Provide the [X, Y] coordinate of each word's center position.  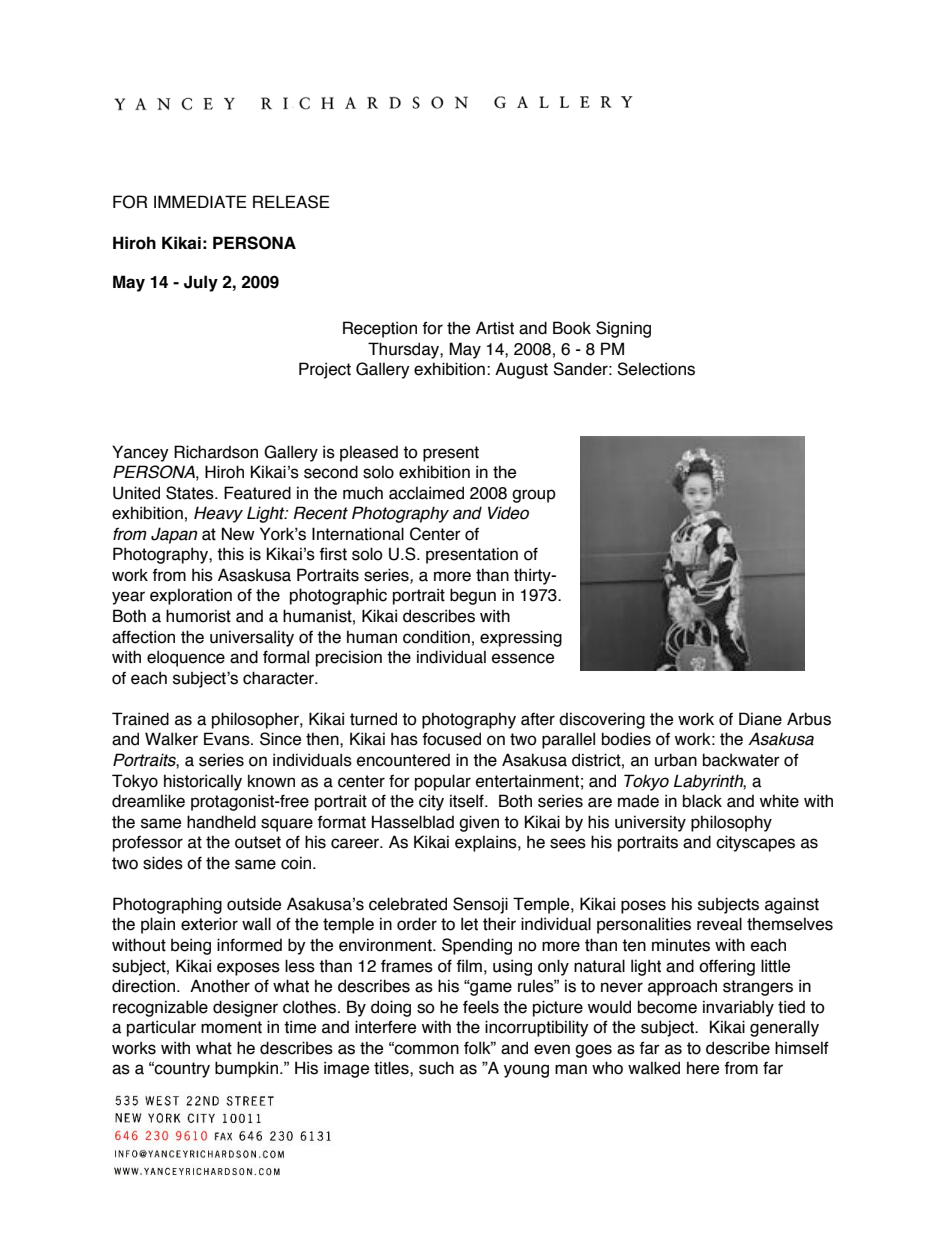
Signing [623, 329]
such [436, 1068]
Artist [495, 328]
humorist [198, 616]
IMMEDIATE [200, 201]
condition [436, 637]
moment [231, 1027]
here [703, 1068]
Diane [760, 719]
